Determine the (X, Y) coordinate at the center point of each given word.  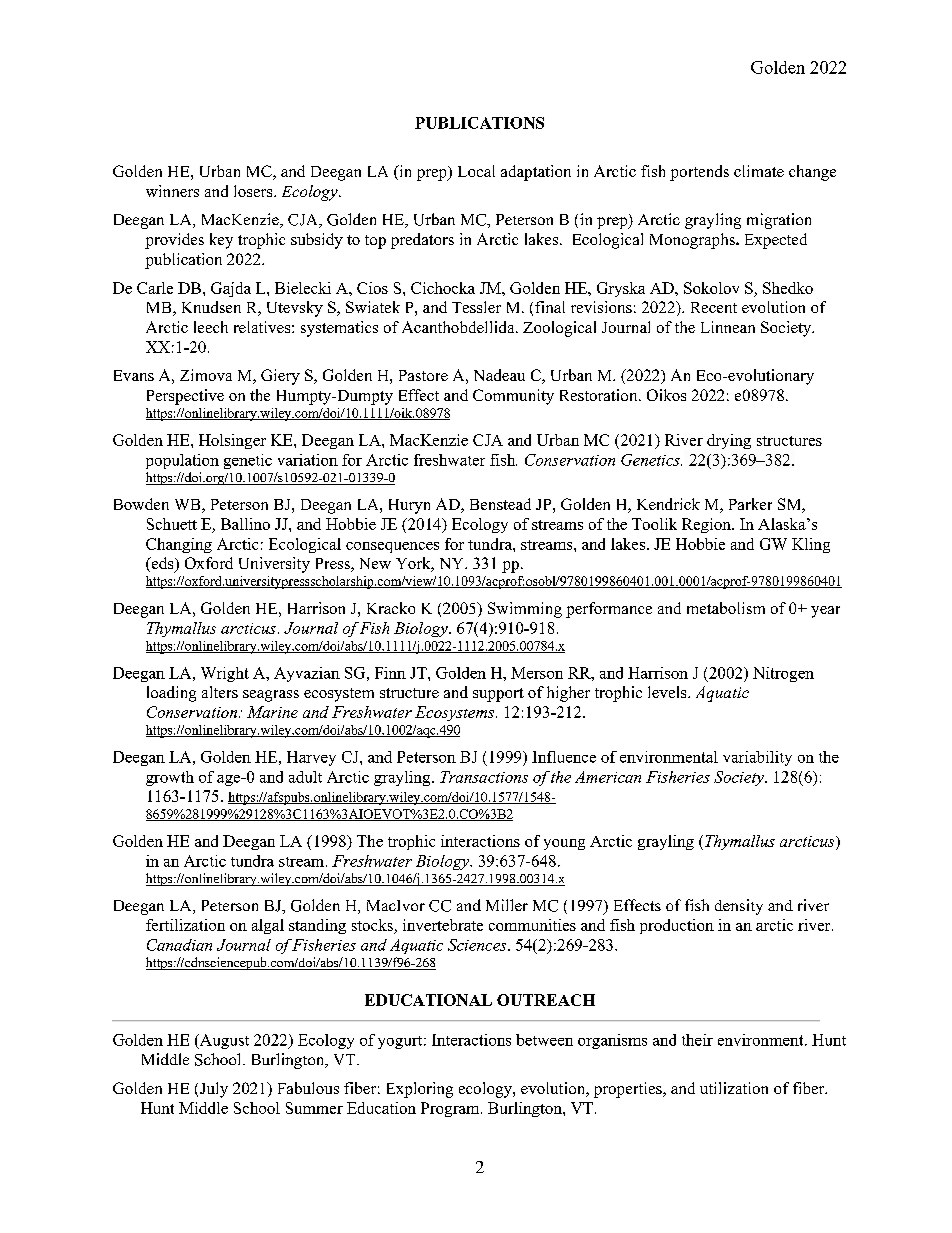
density (739, 907)
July (214, 1090)
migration (779, 221)
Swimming (525, 610)
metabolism (726, 608)
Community (513, 397)
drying (729, 441)
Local (476, 171)
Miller (507, 905)
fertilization (185, 925)
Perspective (185, 397)
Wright (225, 674)
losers (254, 191)
